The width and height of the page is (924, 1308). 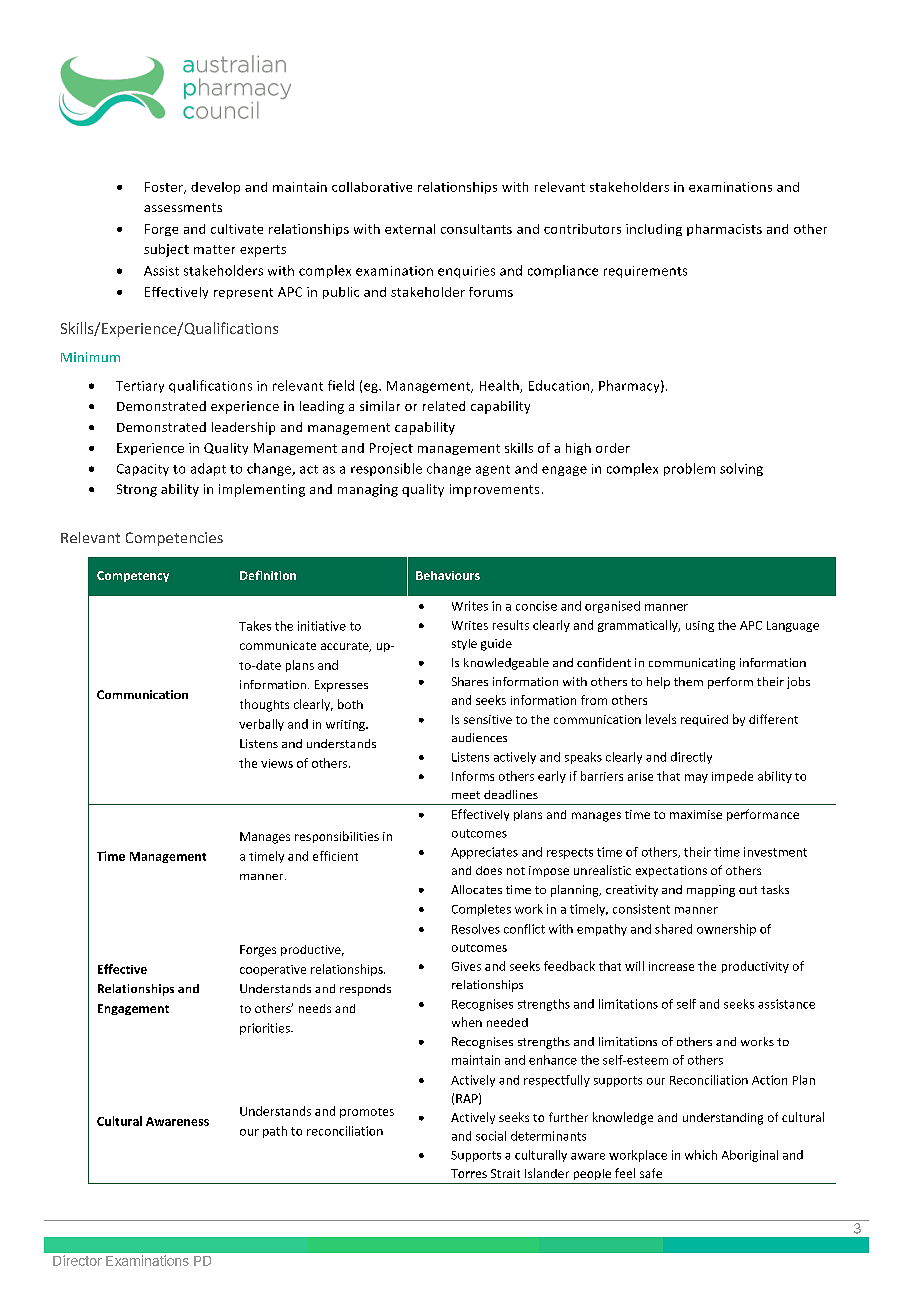 What do you see at coordinates (448, 575) in the page?
I see `Behaviours` at bounding box center [448, 575].
